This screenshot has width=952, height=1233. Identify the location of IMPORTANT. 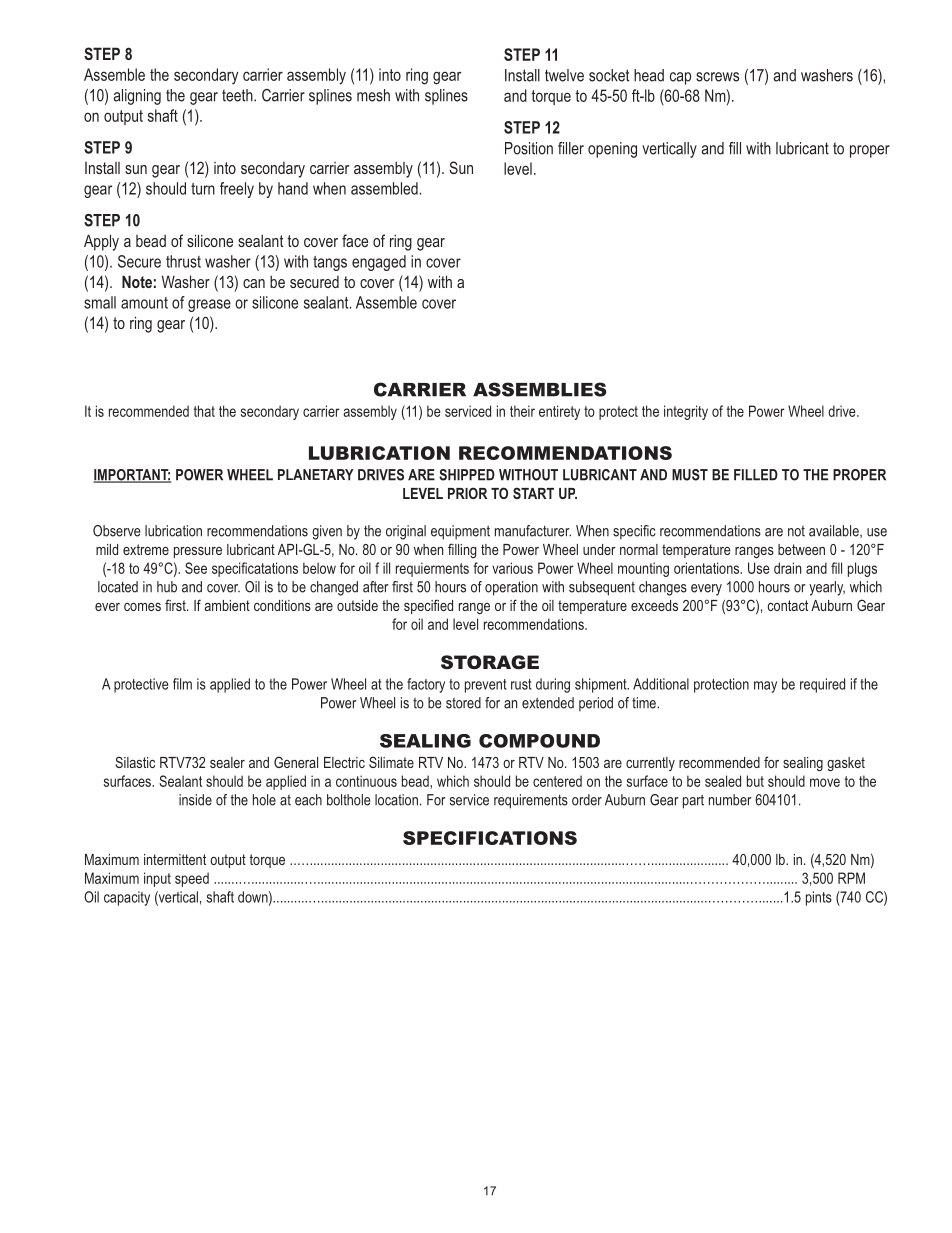
(132, 476).
